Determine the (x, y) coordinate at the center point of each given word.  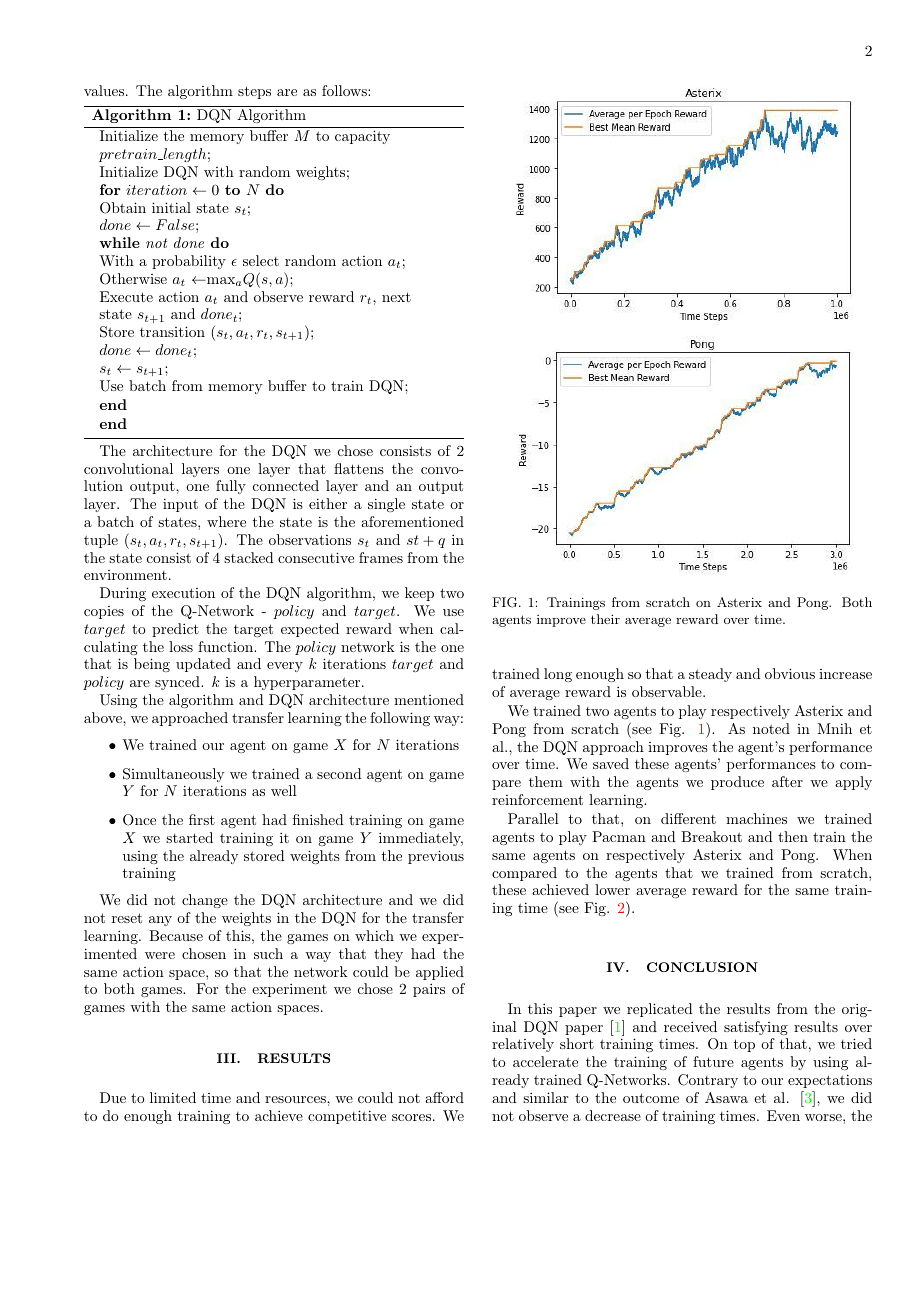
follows (345, 90)
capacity (362, 137)
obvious (790, 673)
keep (419, 594)
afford (444, 1097)
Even (783, 1115)
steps (254, 92)
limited (173, 1097)
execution (183, 593)
